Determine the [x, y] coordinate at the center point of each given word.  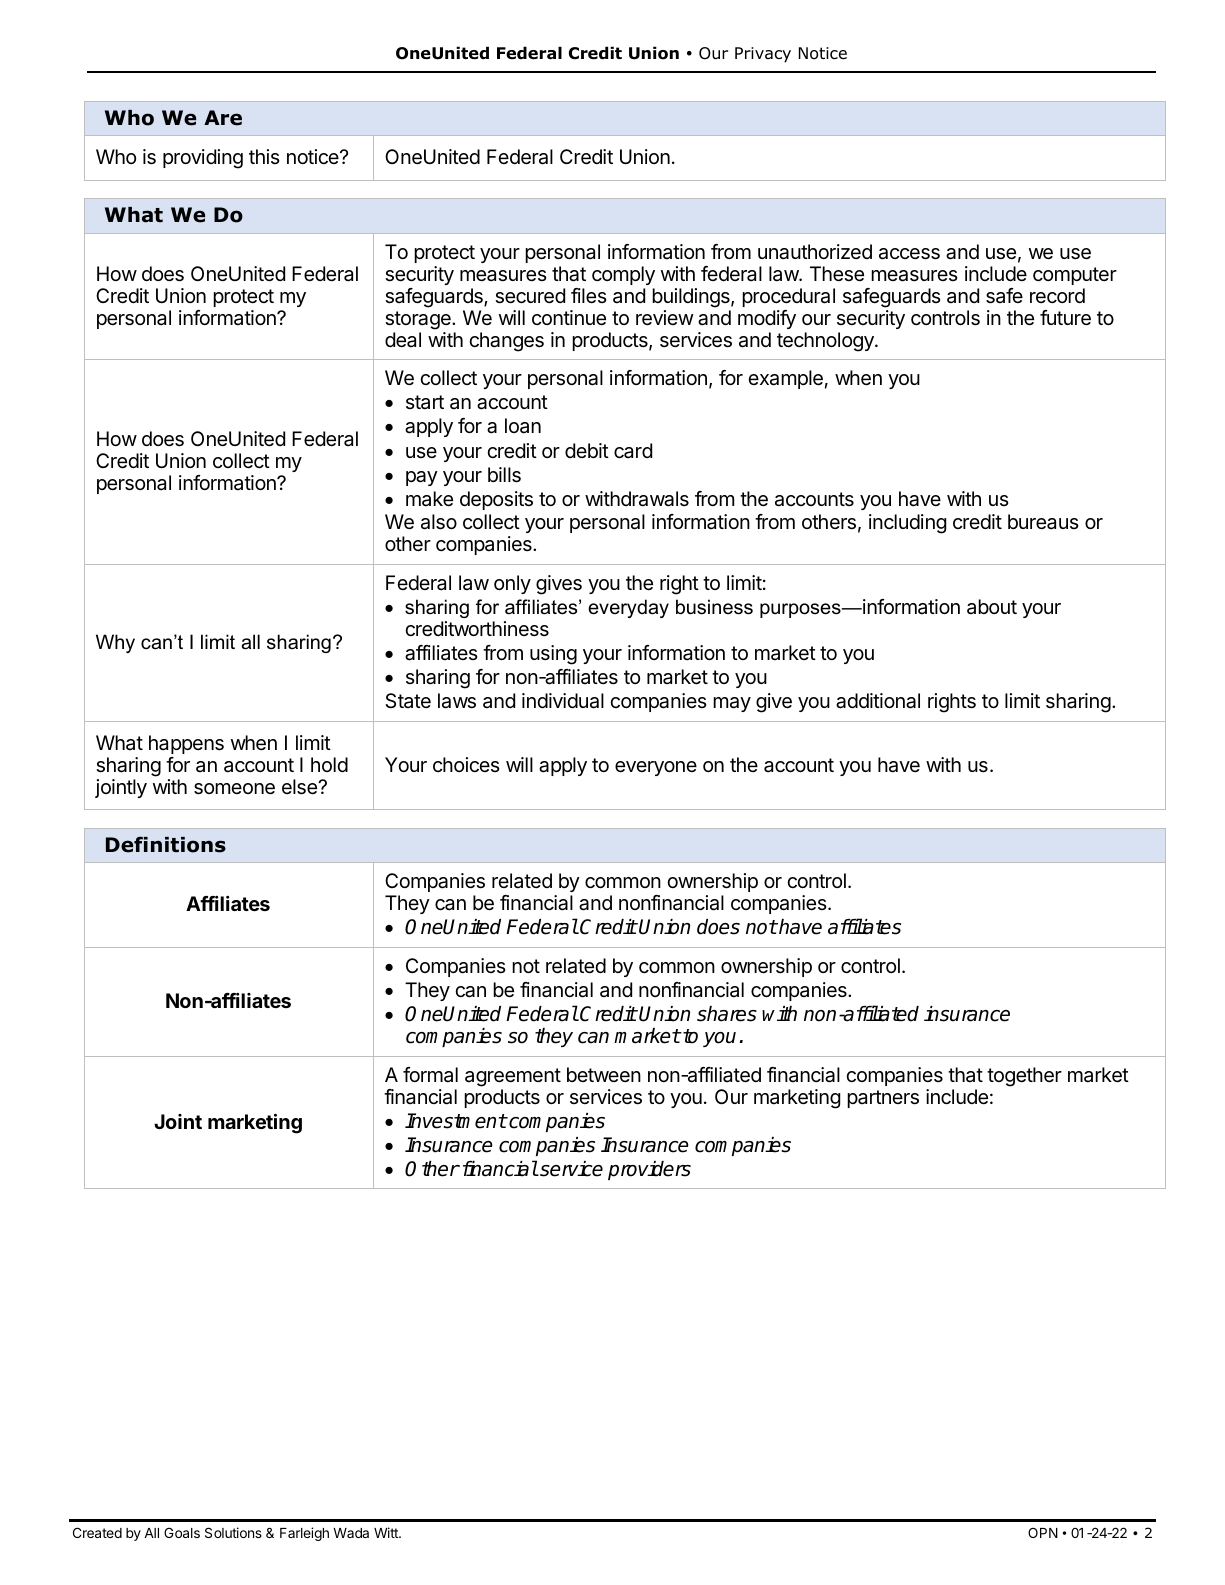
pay [422, 478]
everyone [656, 768]
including [907, 524]
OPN [1043, 1532]
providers [649, 1170]
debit [587, 450]
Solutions [233, 1532]
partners [883, 1099]
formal [430, 1075]
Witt [387, 1532]
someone [234, 789]
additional [878, 701]
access [909, 254]
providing [203, 159]
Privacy [763, 55]
